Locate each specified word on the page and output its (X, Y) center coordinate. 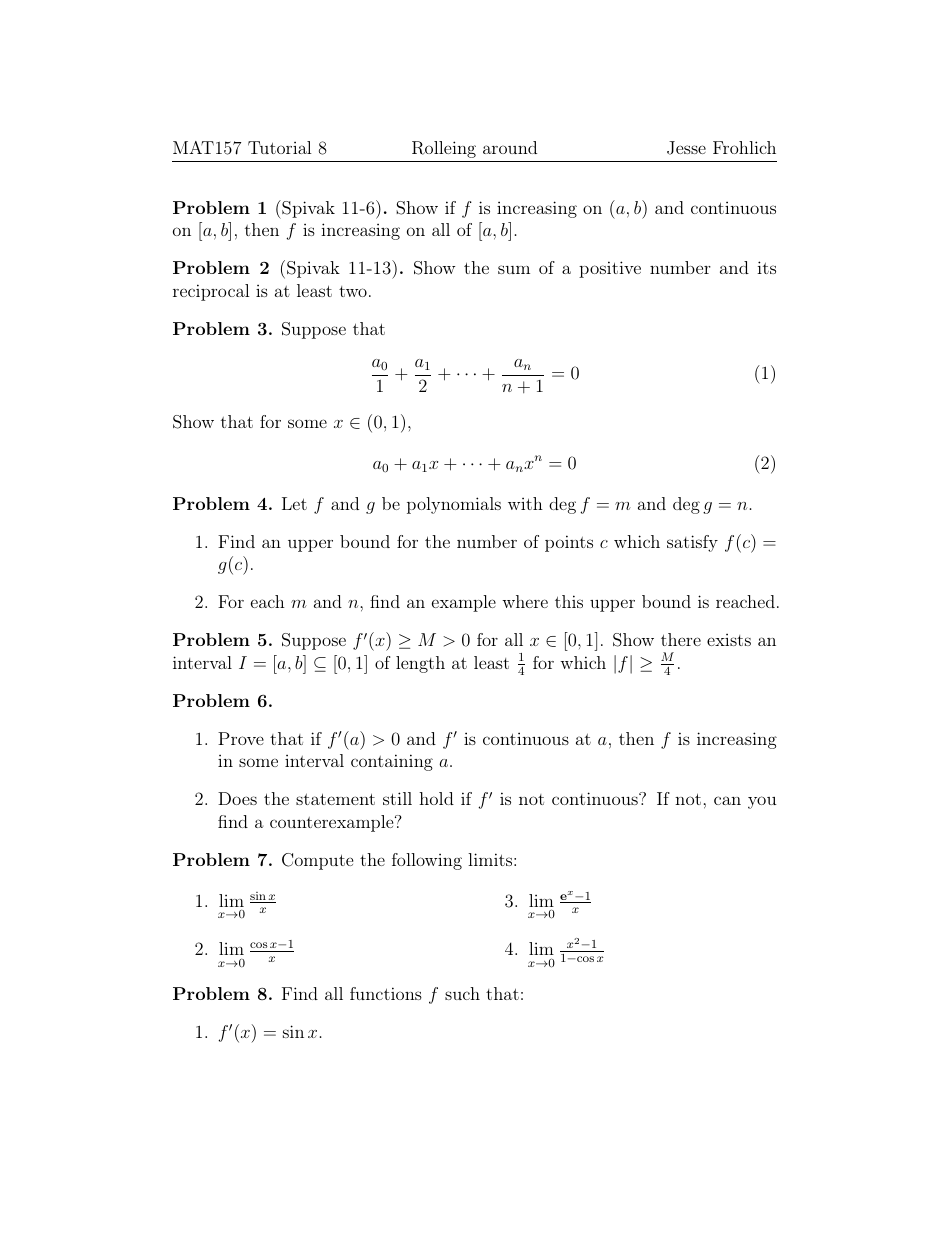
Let (294, 503)
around (510, 147)
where (525, 601)
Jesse (686, 148)
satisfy (692, 543)
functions (386, 993)
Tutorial (280, 147)
